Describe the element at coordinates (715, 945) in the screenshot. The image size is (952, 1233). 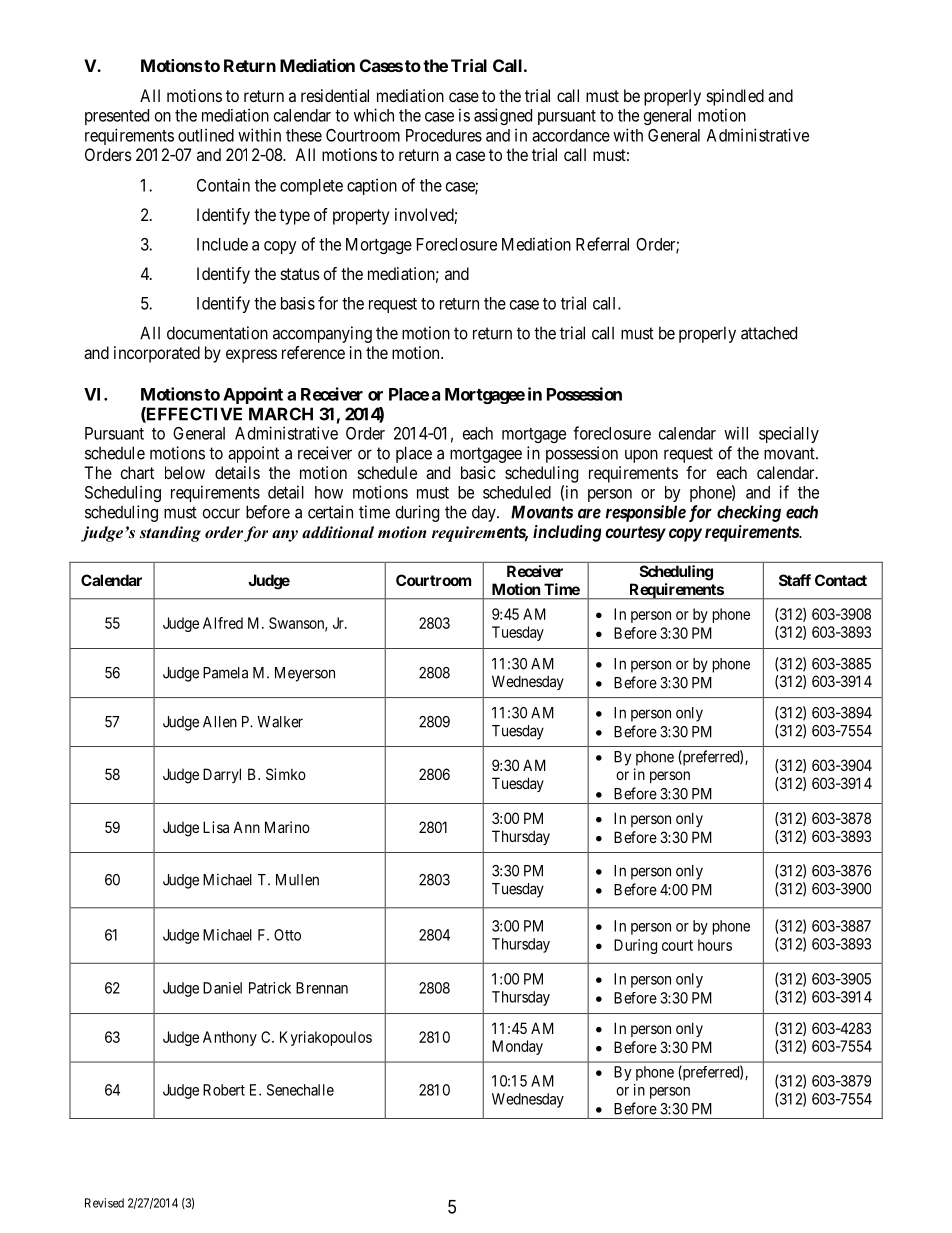
I see `hours` at that location.
